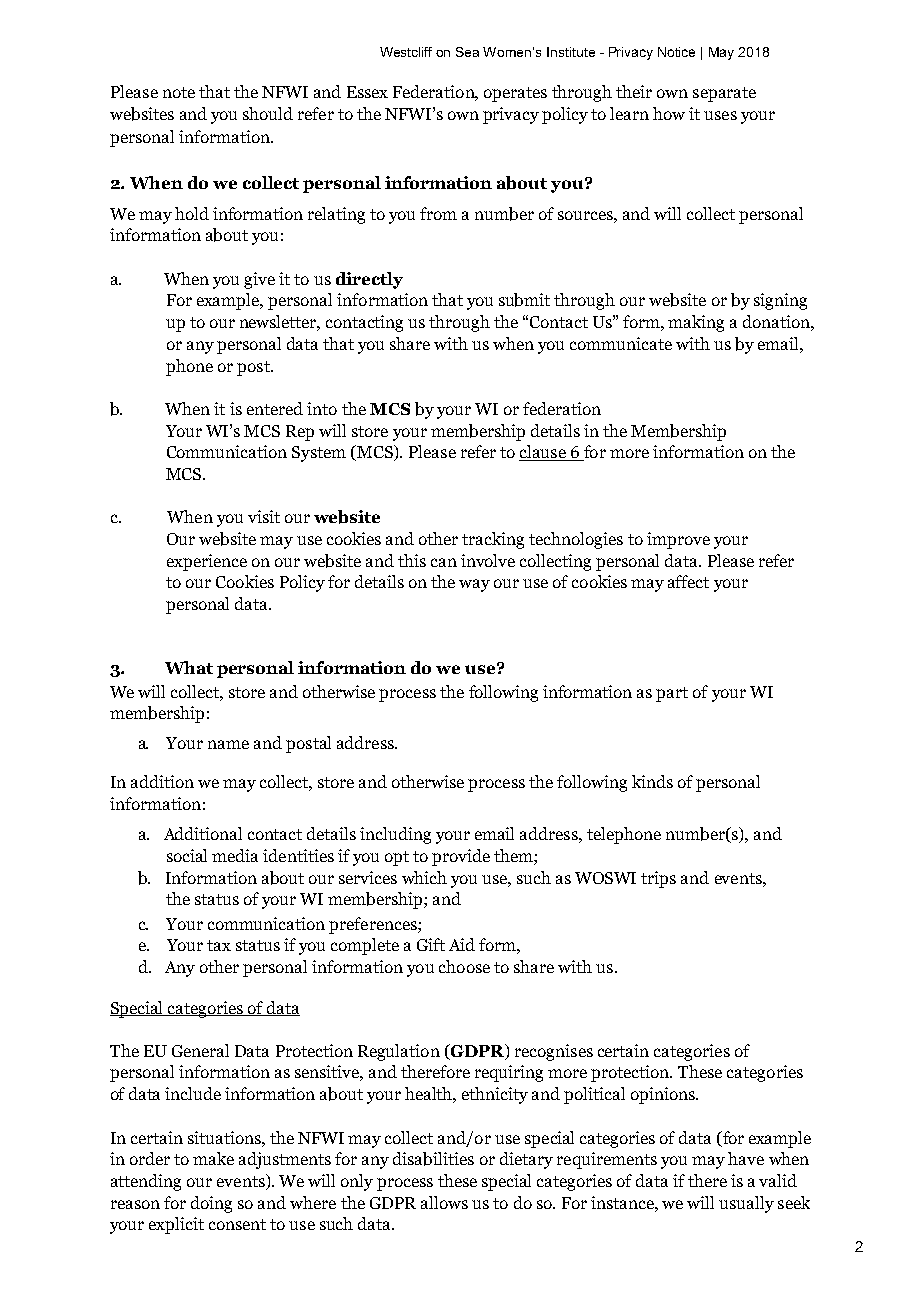  What do you see at coordinates (658, 879) in the screenshot?
I see `trips` at bounding box center [658, 879].
